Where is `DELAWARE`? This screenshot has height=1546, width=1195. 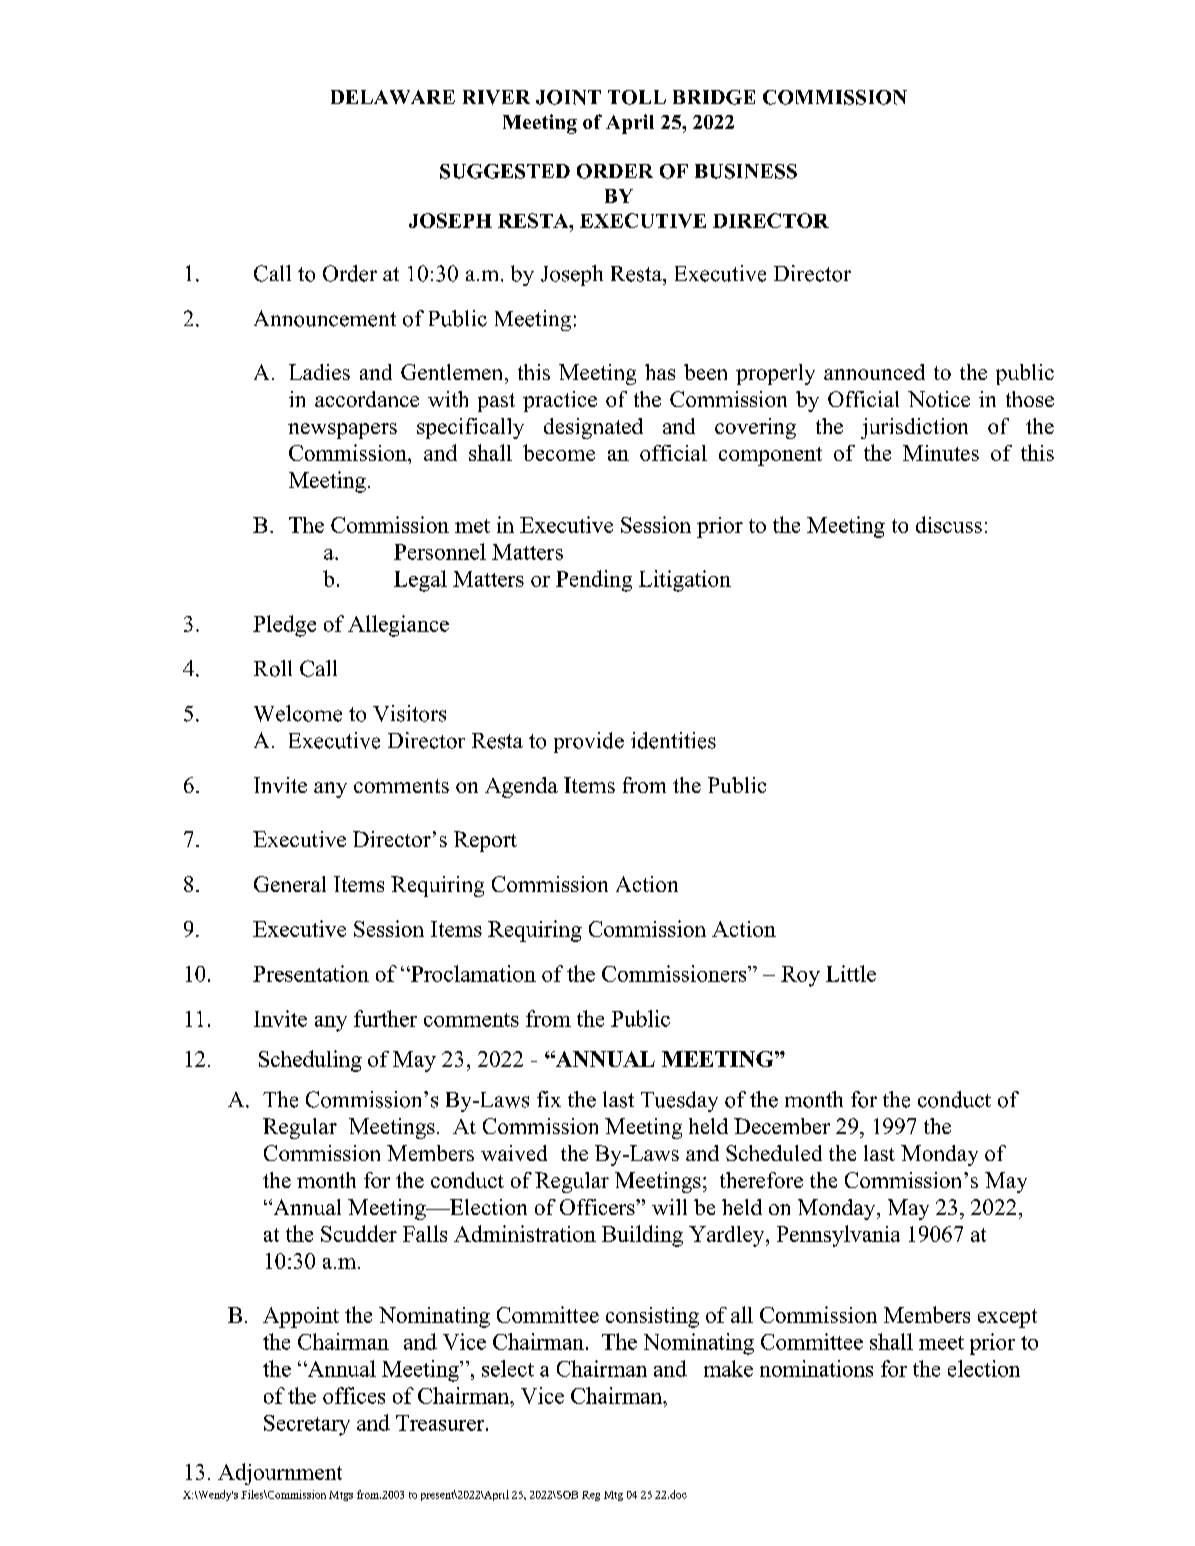 DELAWARE is located at coordinates (393, 97).
